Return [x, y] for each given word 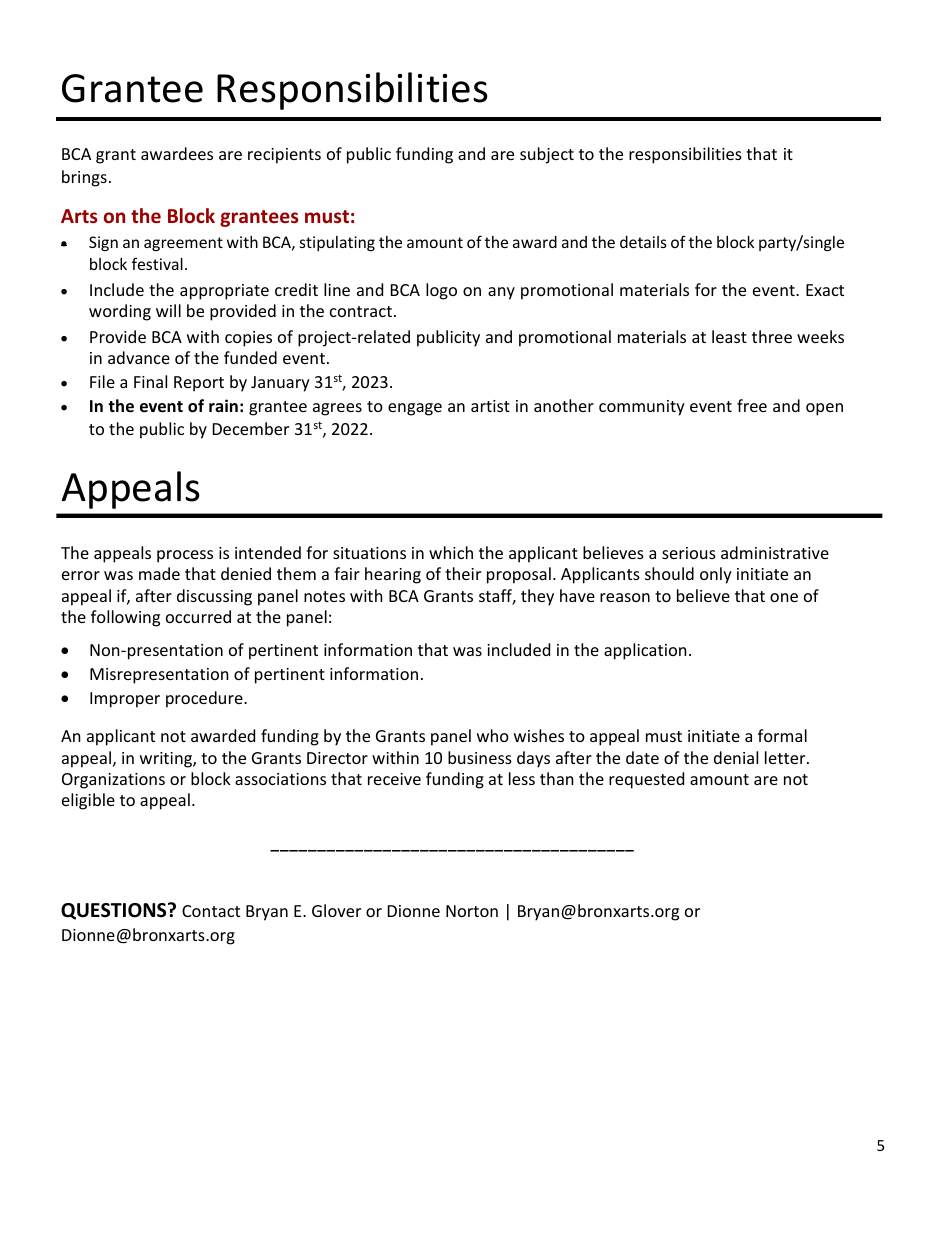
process [185, 556]
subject [547, 155]
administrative [775, 552]
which [451, 552]
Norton [472, 911]
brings [84, 178]
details [643, 242]
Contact [211, 911]
